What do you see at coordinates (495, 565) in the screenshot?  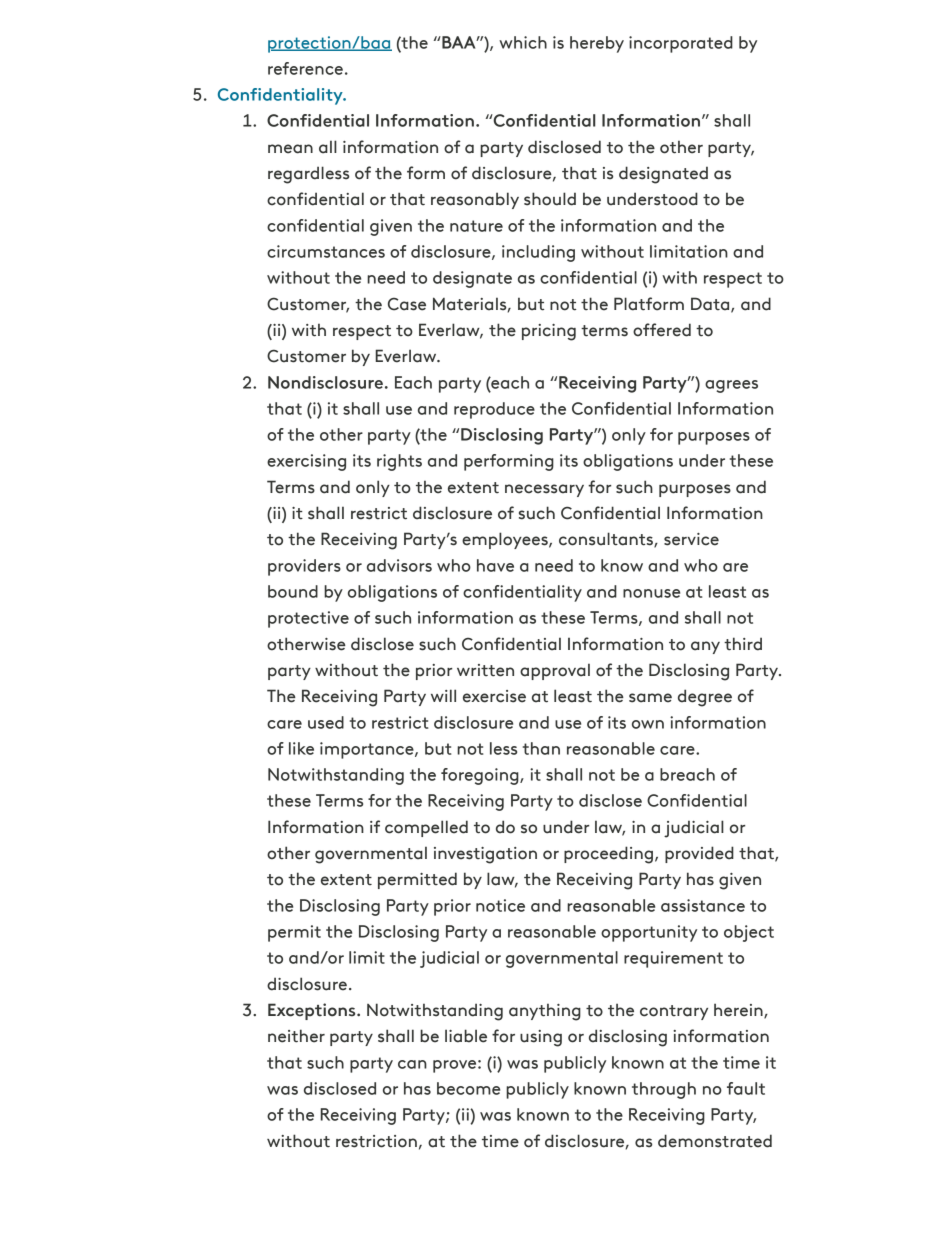 I see `have` at bounding box center [495, 565].
